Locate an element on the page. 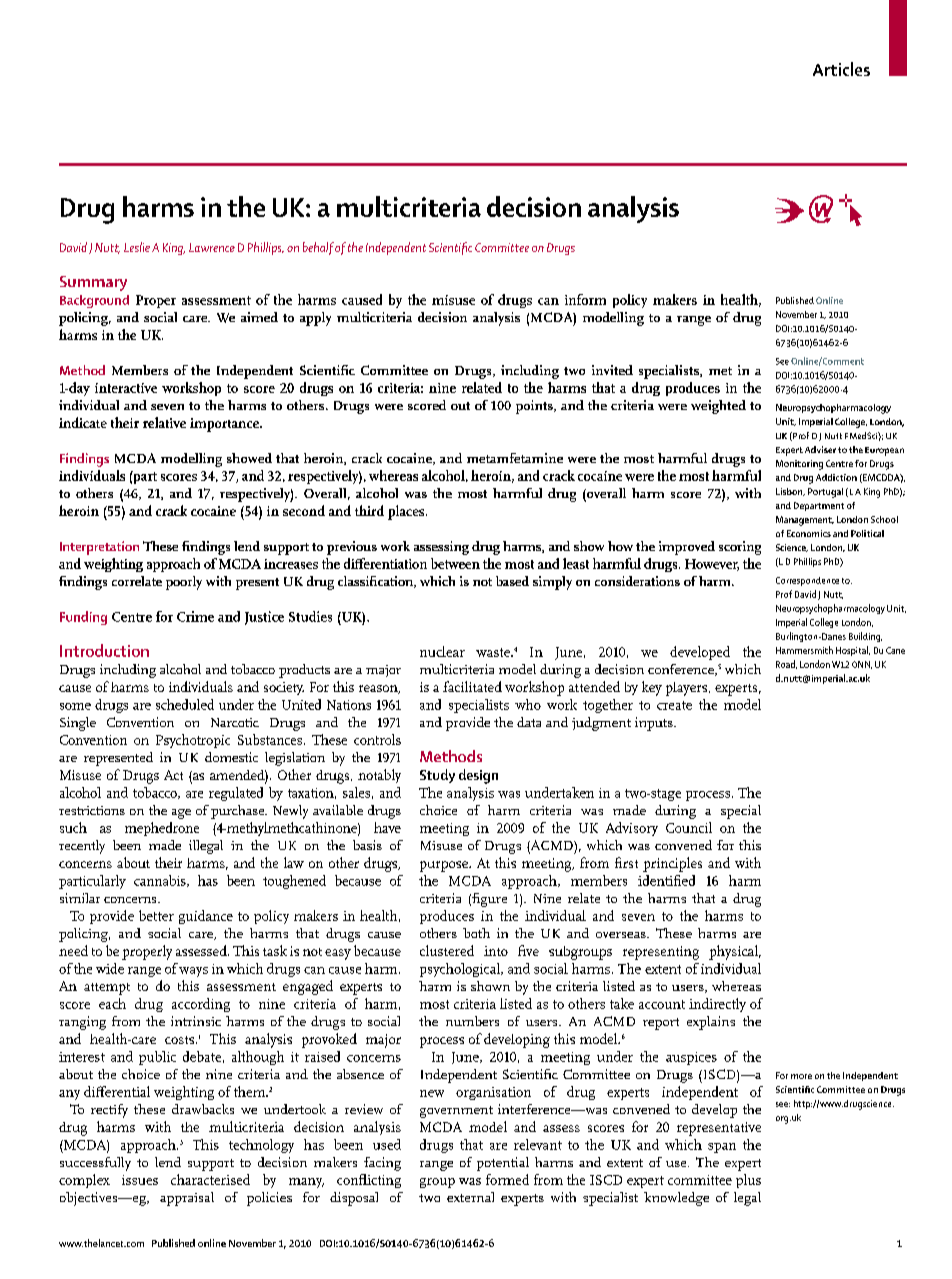 Image resolution: width=952 pixels, height=1279 pixels. Road is located at coordinates (786, 664).
